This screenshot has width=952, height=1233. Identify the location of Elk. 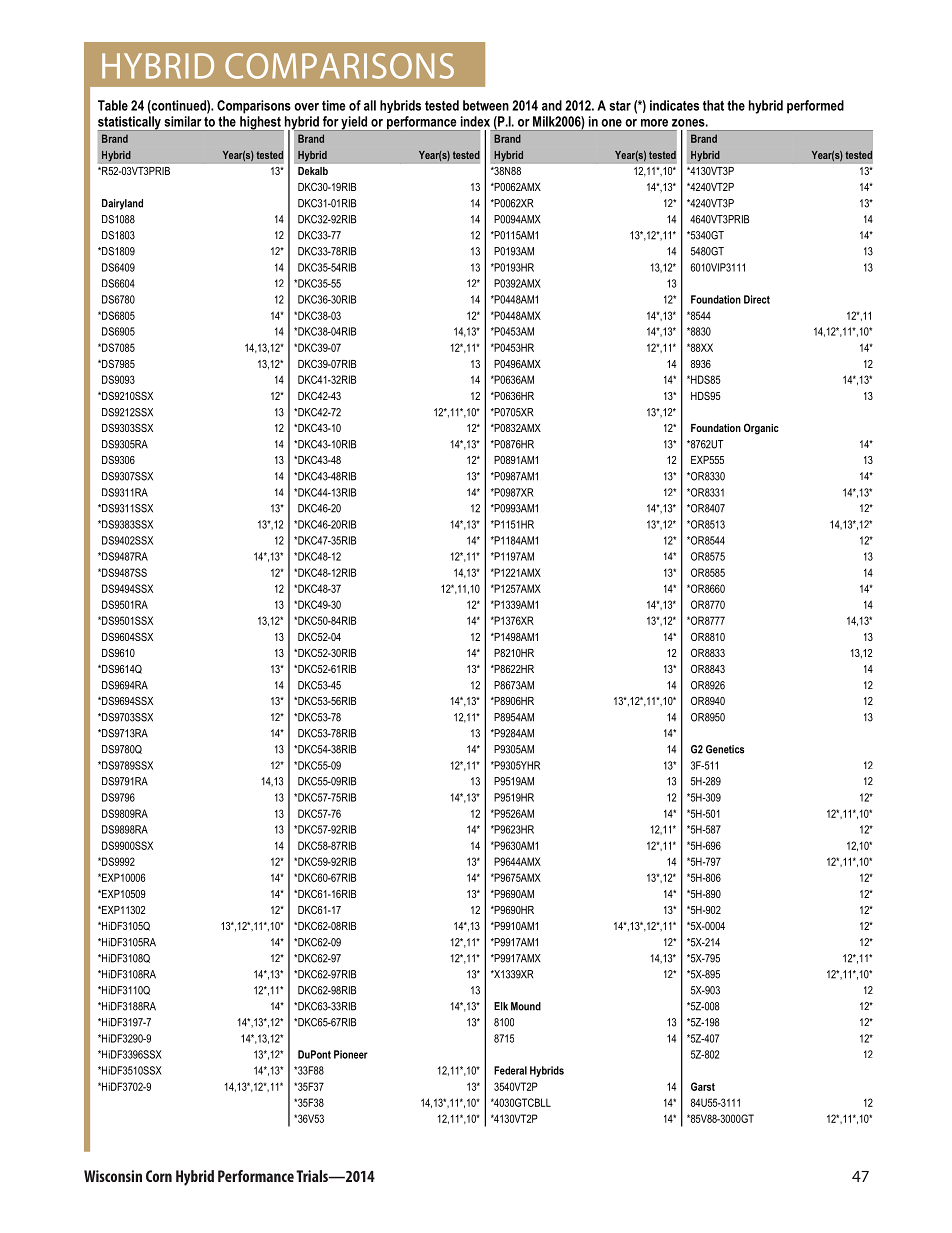
(501, 1006).
